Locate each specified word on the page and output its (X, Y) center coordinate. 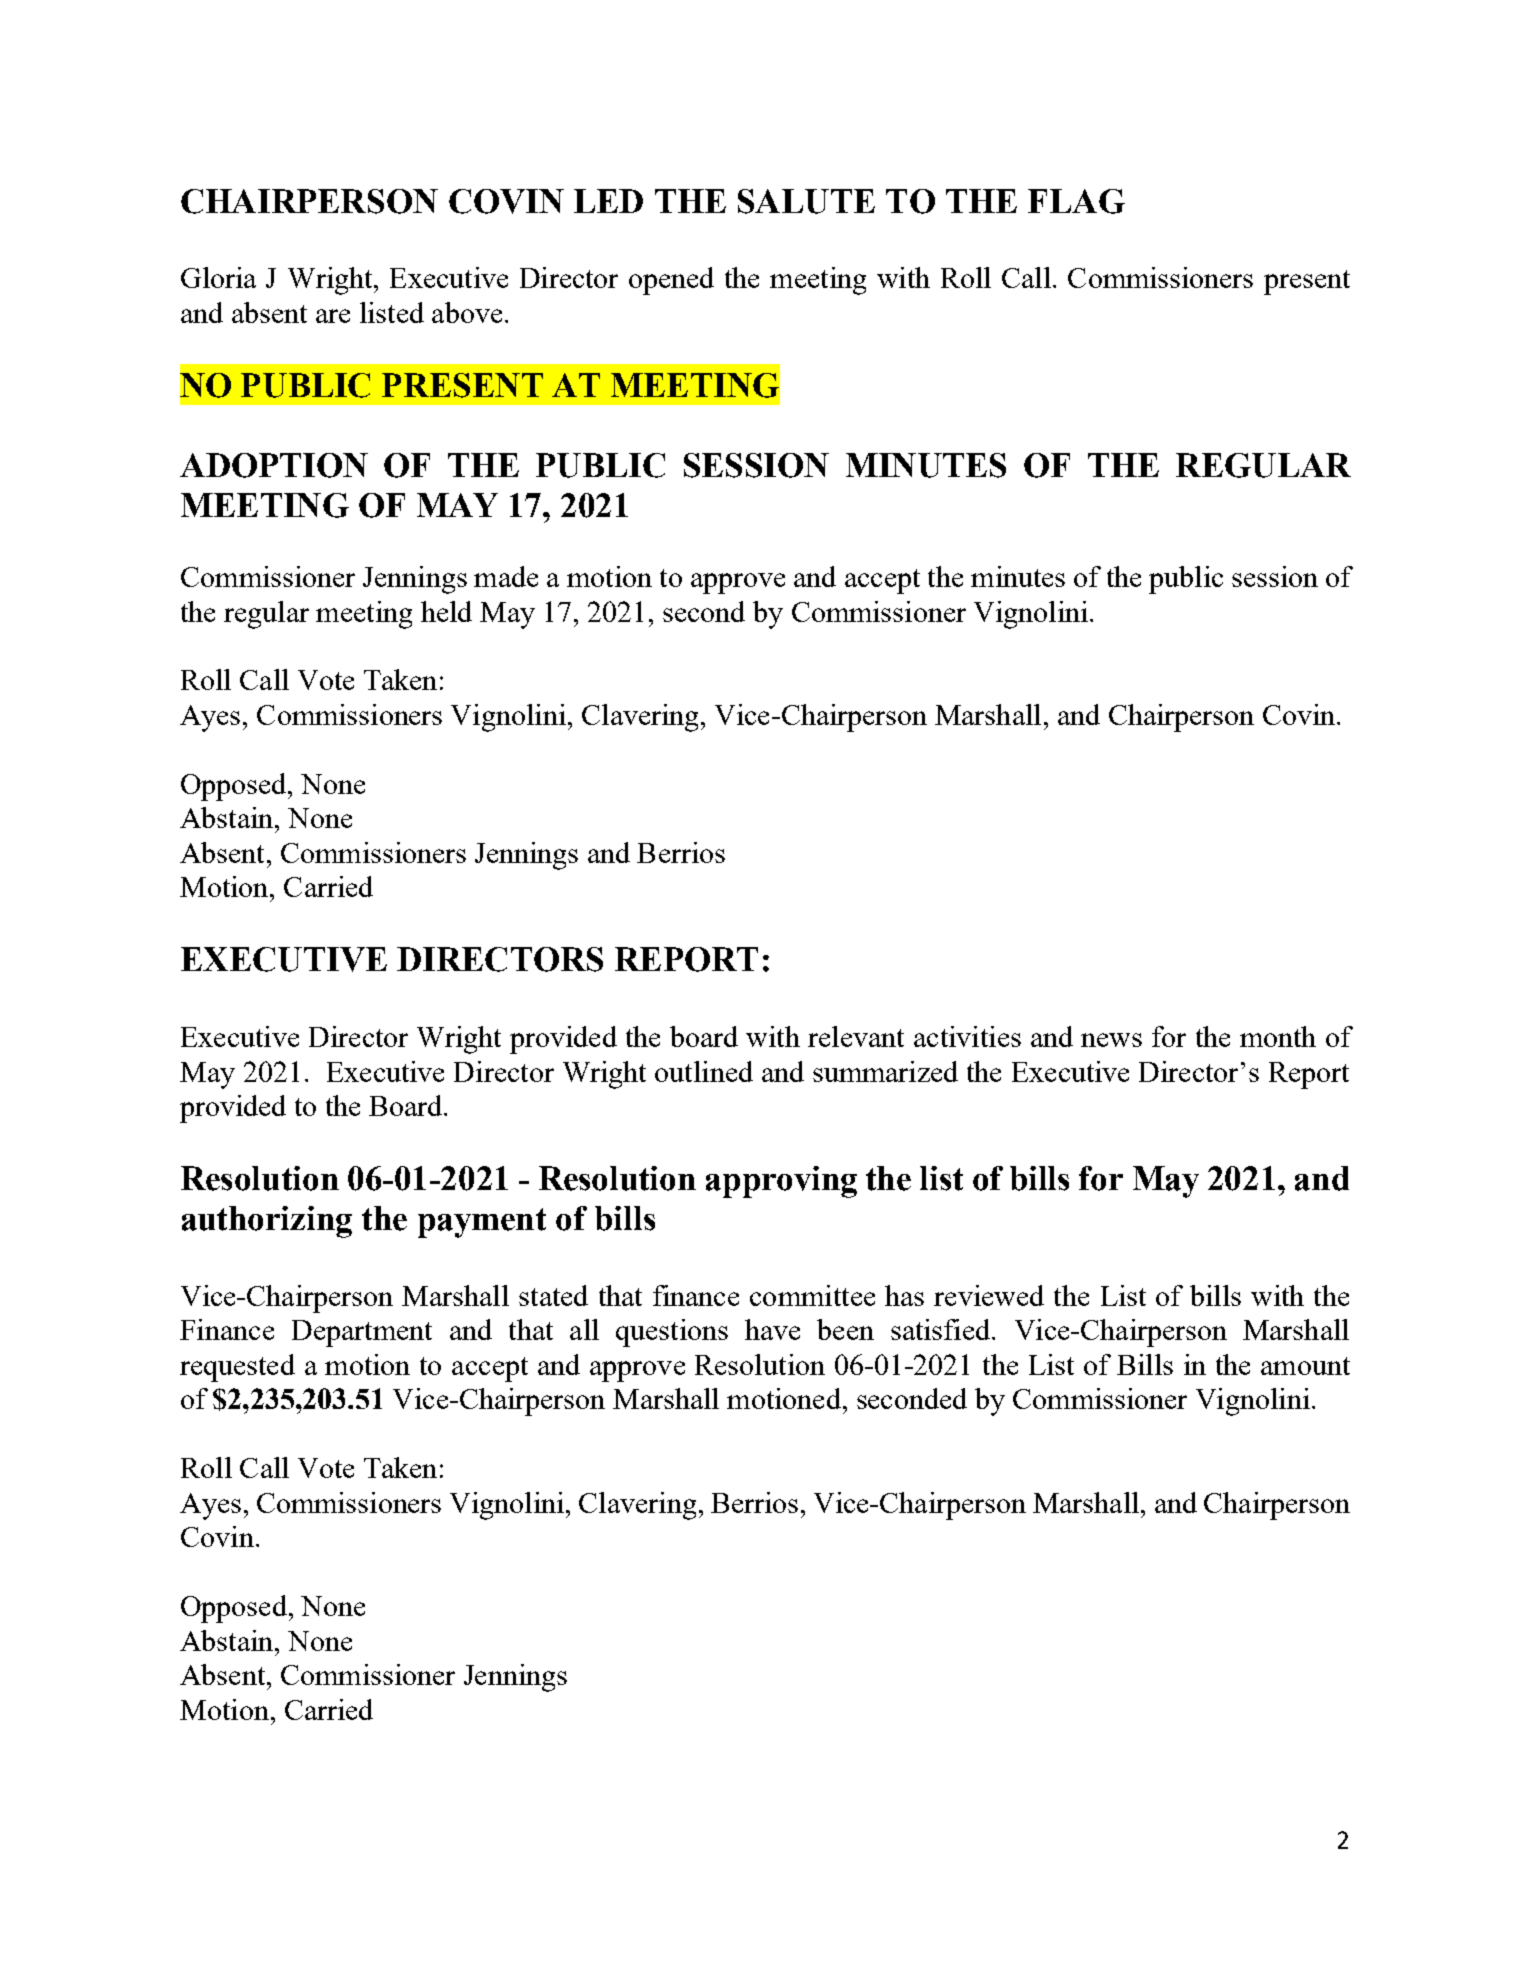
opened (671, 281)
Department (362, 1333)
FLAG (1076, 201)
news (1111, 1040)
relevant (856, 1036)
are (333, 316)
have (772, 1329)
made (506, 576)
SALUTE (806, 201)
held (446, 611)
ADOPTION (274, 465)
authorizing (267, 1222)
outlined (704, 1071)
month (1278, 1036)
